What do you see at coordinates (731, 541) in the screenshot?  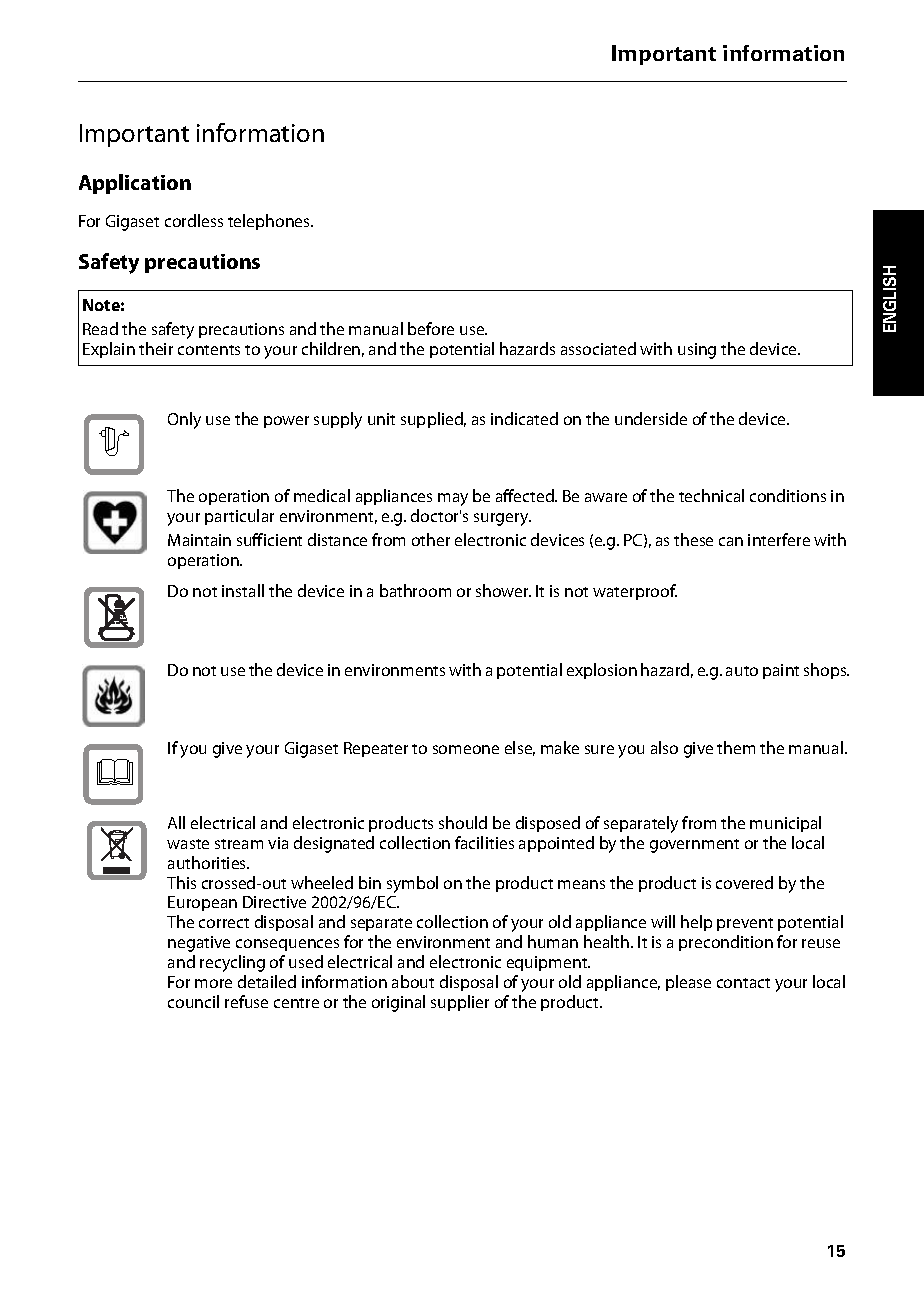 I see `can` at bounding box center [731, 541].
